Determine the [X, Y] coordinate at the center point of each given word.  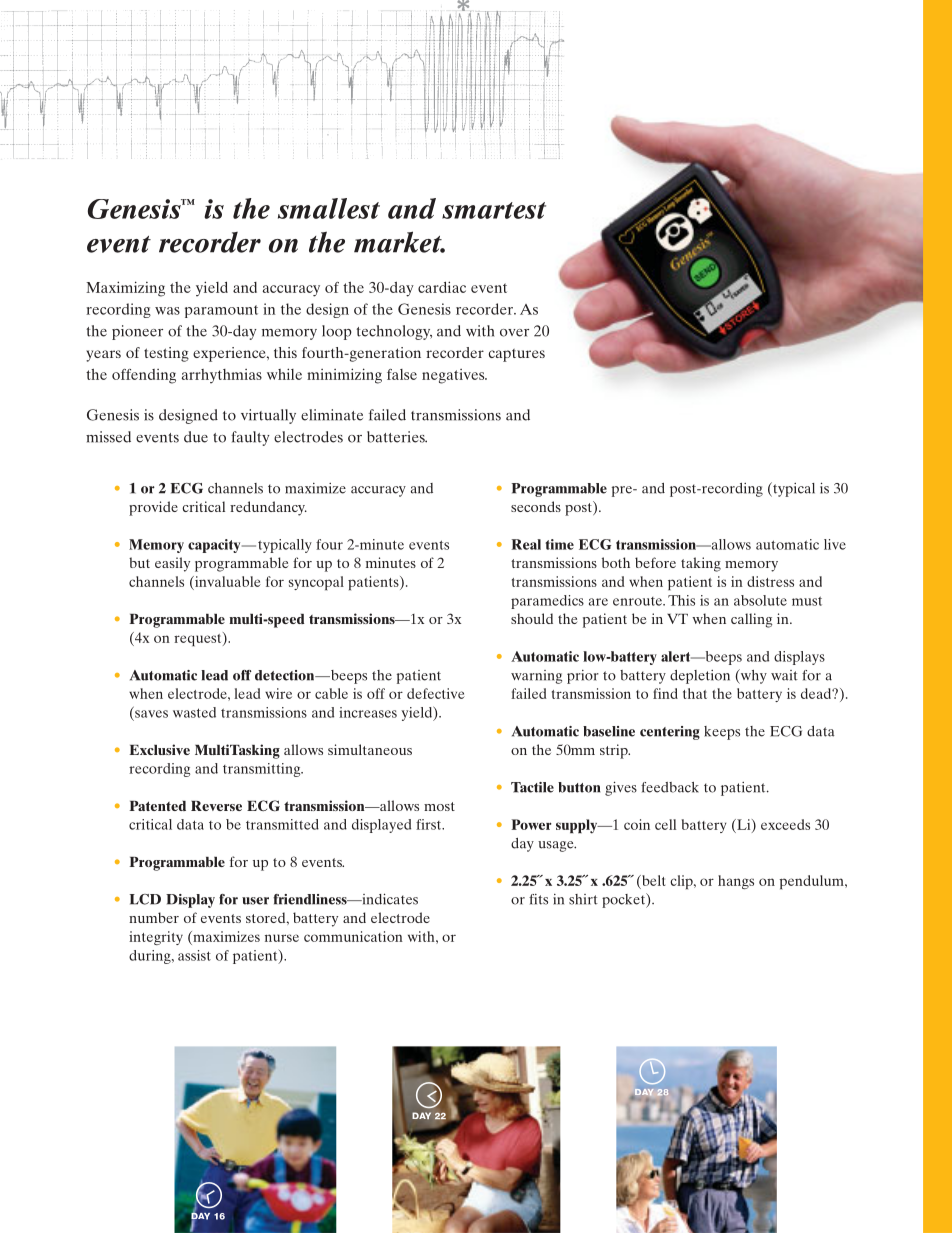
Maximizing [125, 289]
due [196, 437]
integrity [156, 938]
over [514, 333]
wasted [194, 712]
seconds [536, 506]
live [835, 544]
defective [436, 693]
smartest [494, 210]
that [695, 693]
